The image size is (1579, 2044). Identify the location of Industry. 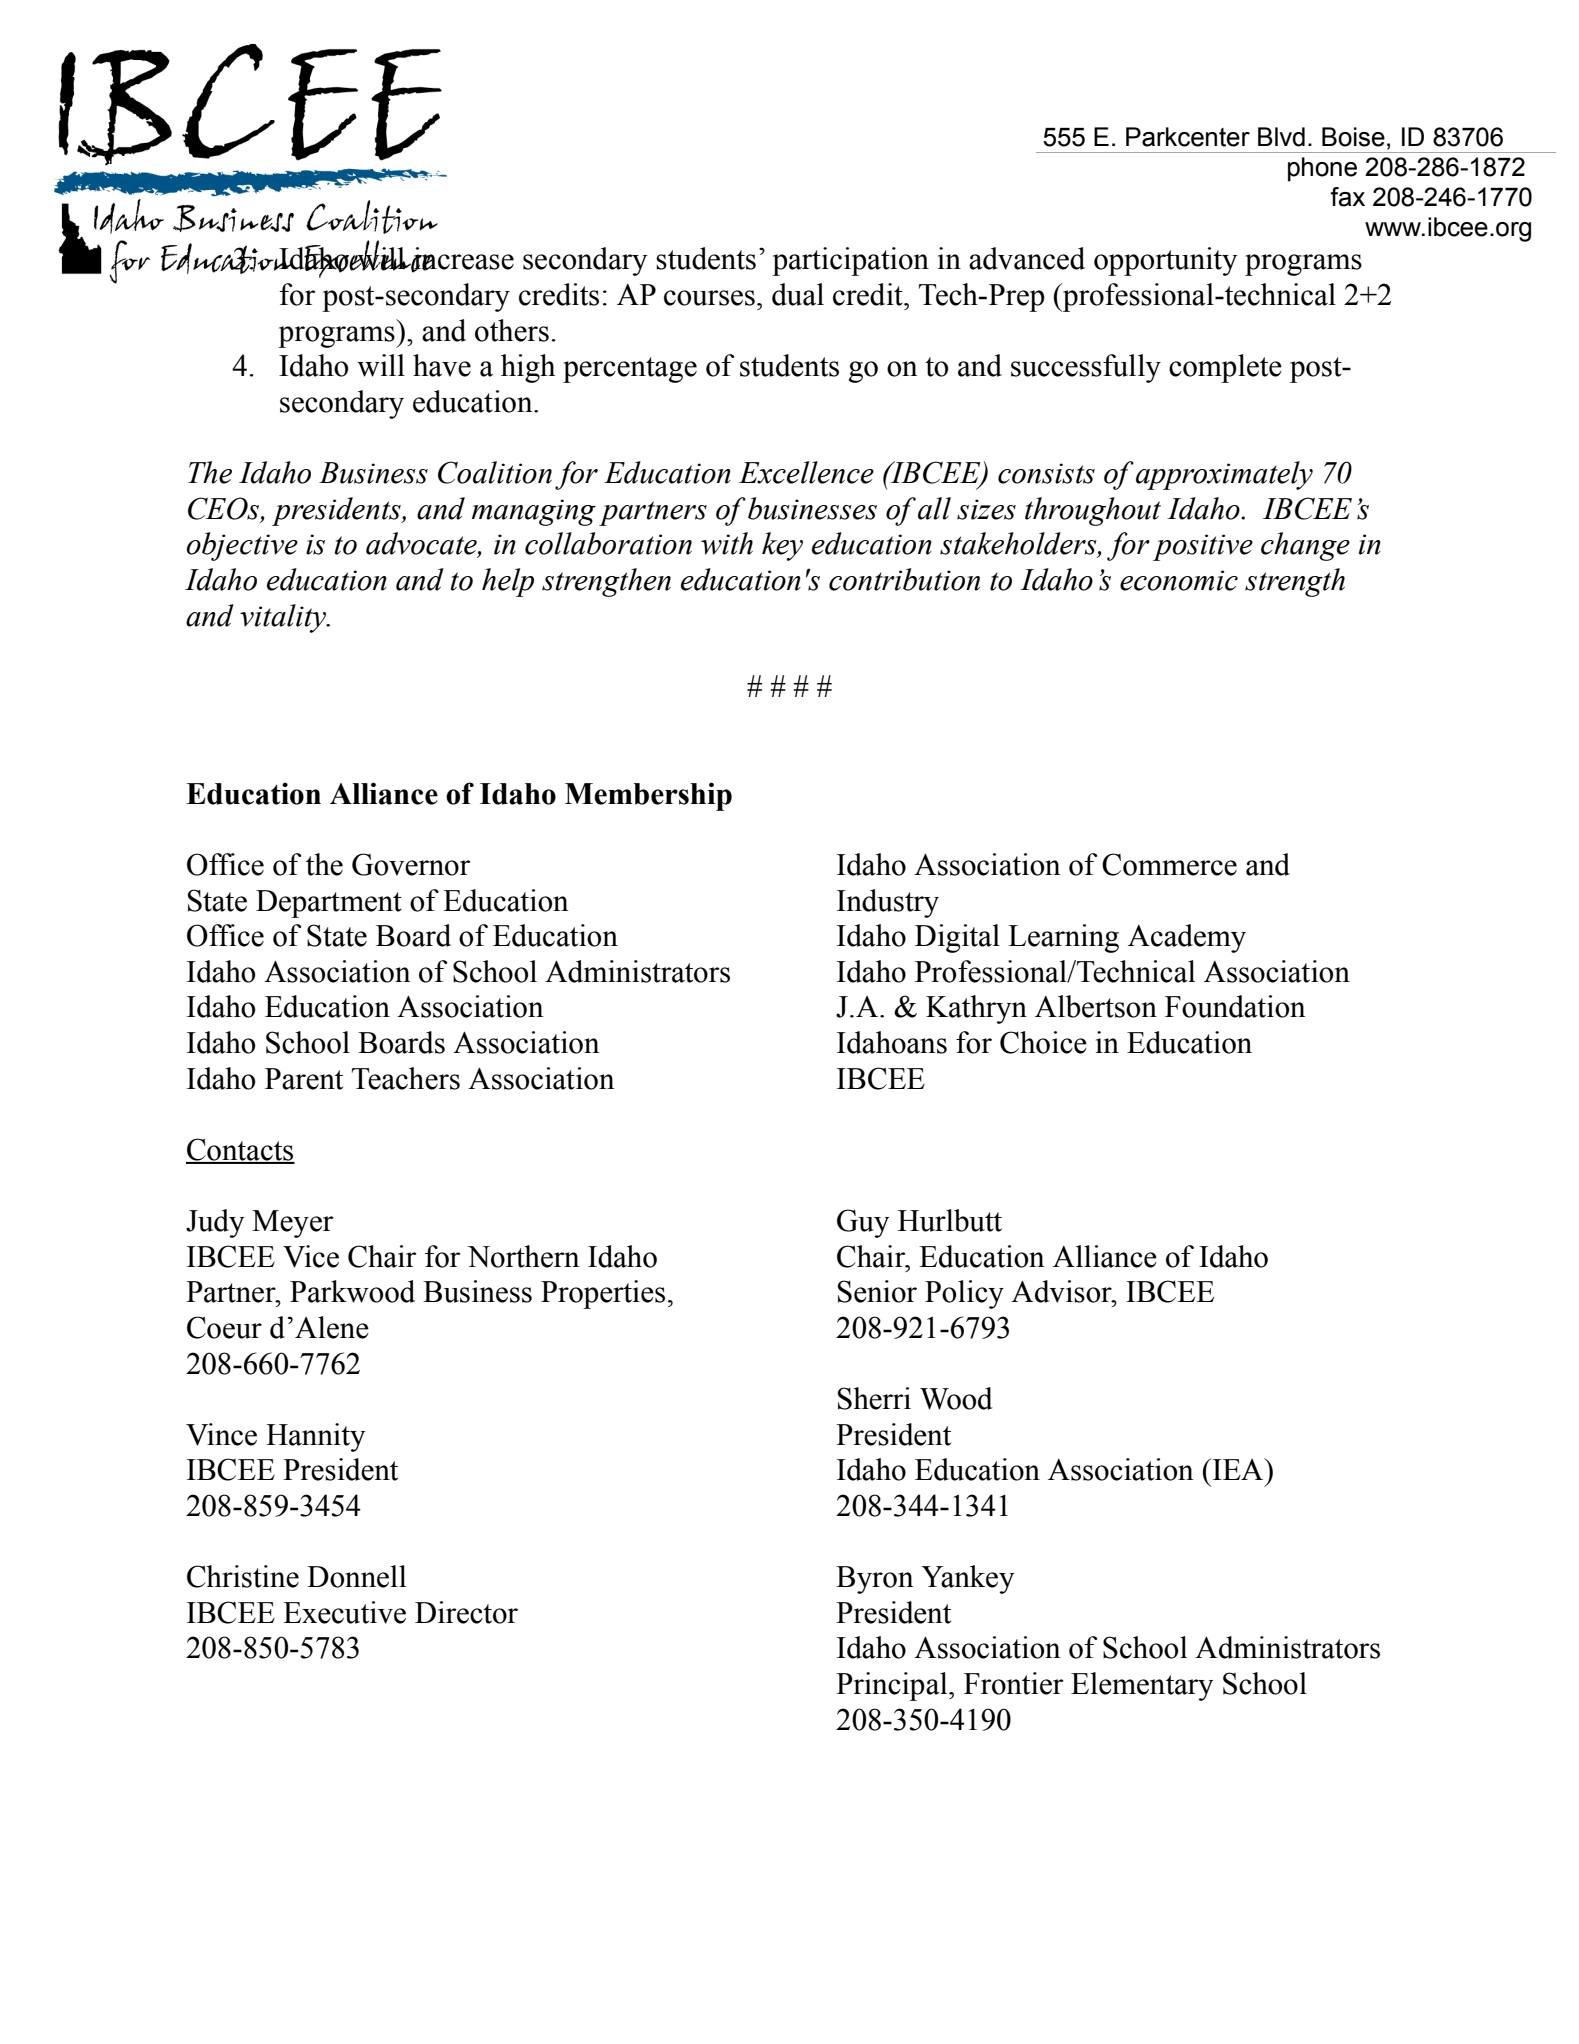
(888, 903).
